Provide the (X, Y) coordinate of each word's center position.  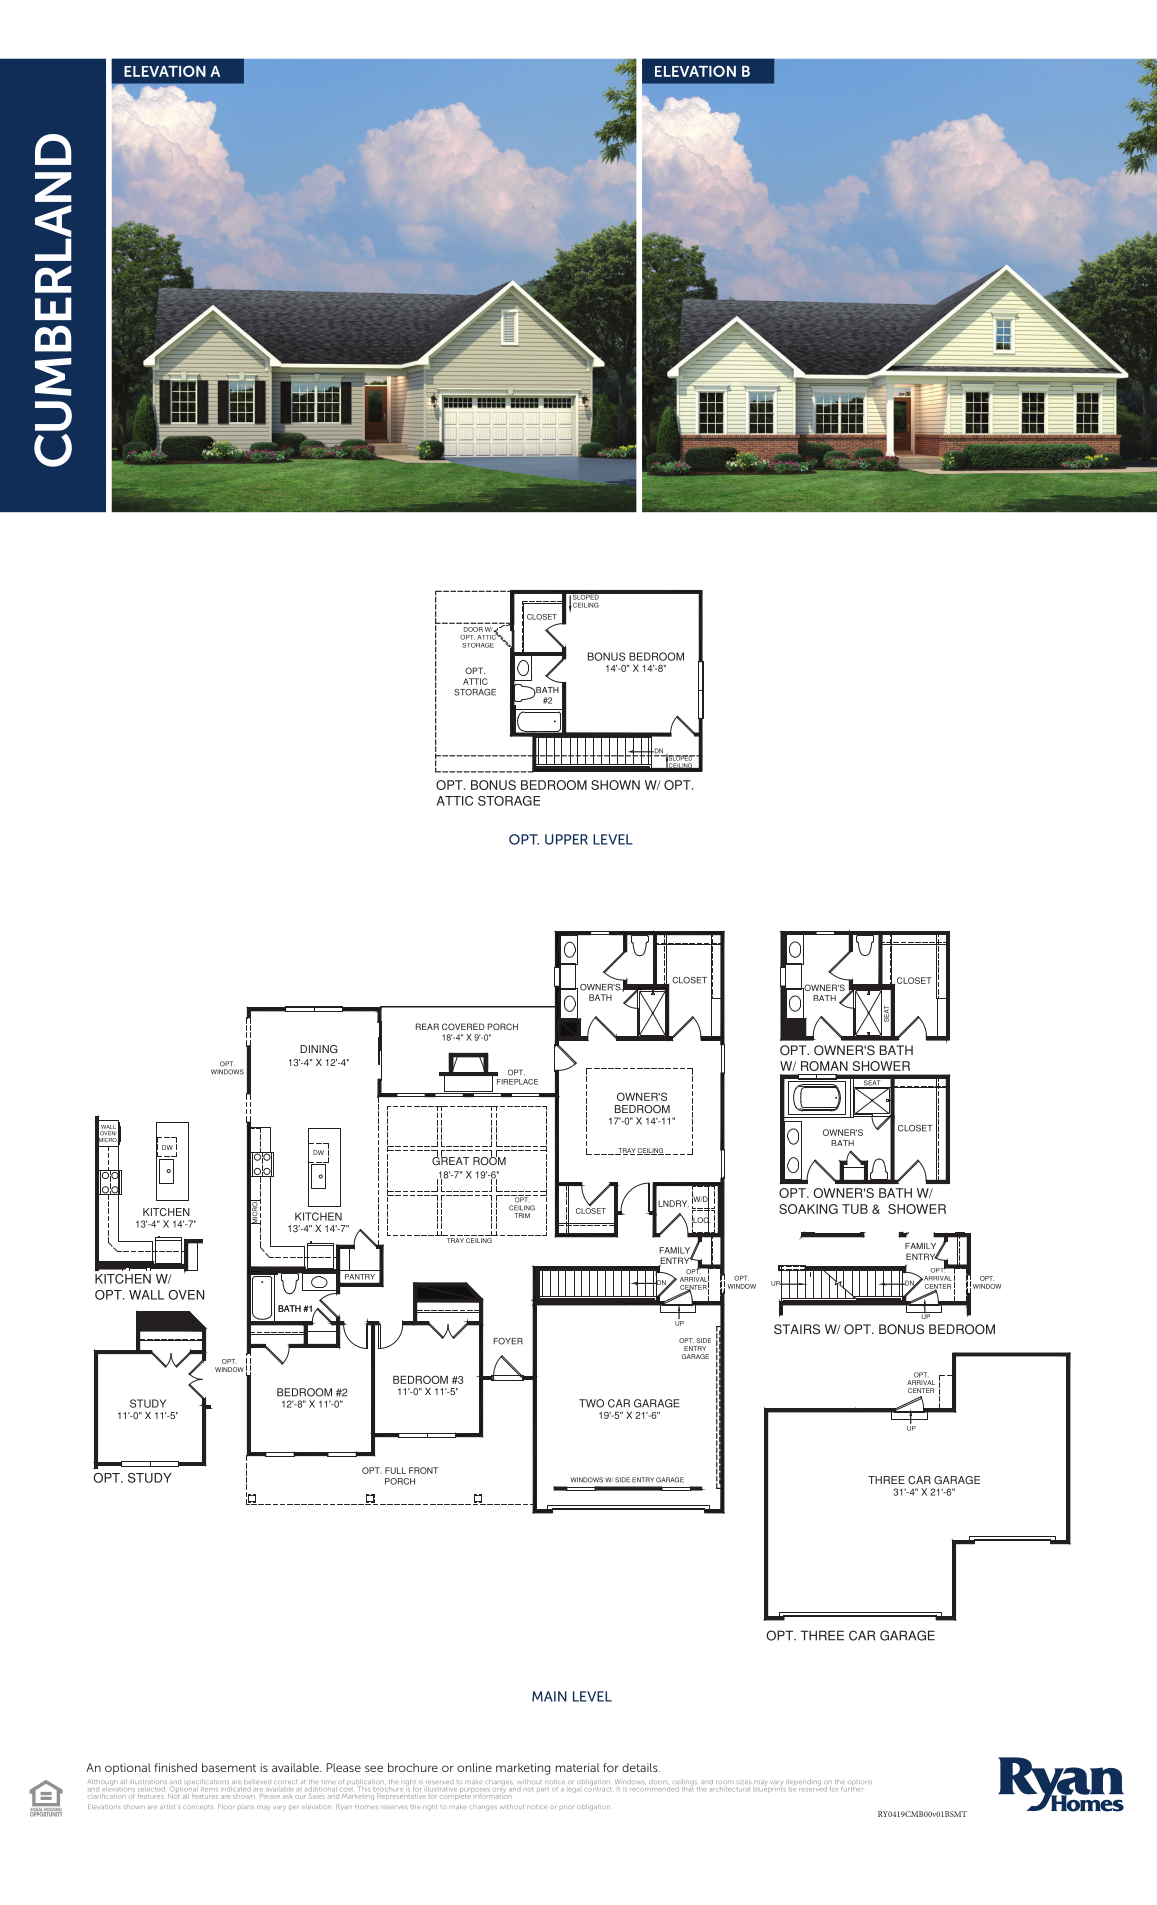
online (474, 1767)
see (374, 1768)
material (577, 1767)
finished (175, 1767)
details (641, 1767)
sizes (743, 1782)
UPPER (566, 839)
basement (229, 1767)
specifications (206, 1783)
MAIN (549, 1696)
